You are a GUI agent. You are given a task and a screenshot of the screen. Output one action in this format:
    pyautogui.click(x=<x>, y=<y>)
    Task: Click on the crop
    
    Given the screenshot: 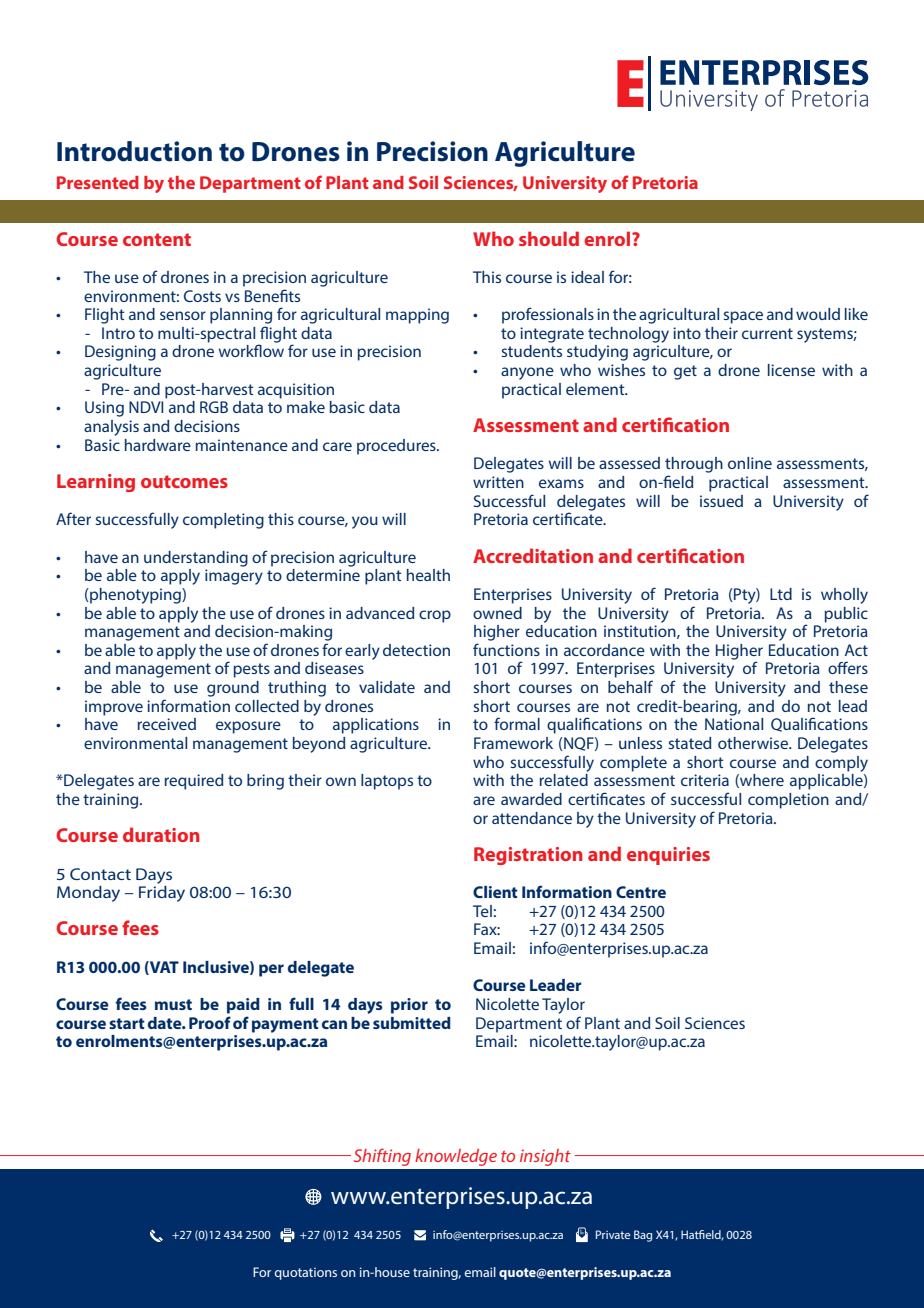 What is the action you would take?
    pyautogui.click(x=435, y=616)
